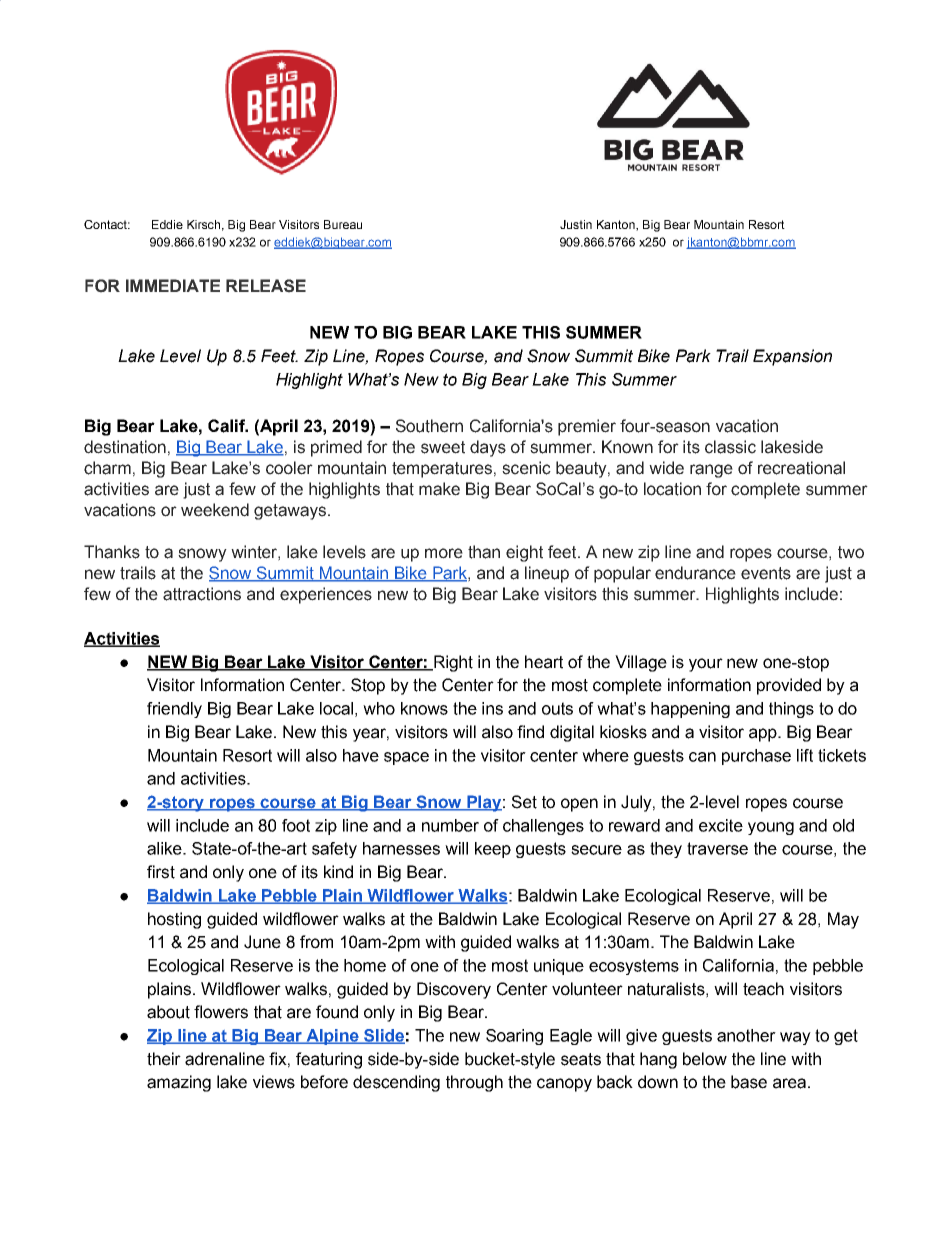 This document has height=1233, width=952. I want to click on Set, so click(524, 802).
